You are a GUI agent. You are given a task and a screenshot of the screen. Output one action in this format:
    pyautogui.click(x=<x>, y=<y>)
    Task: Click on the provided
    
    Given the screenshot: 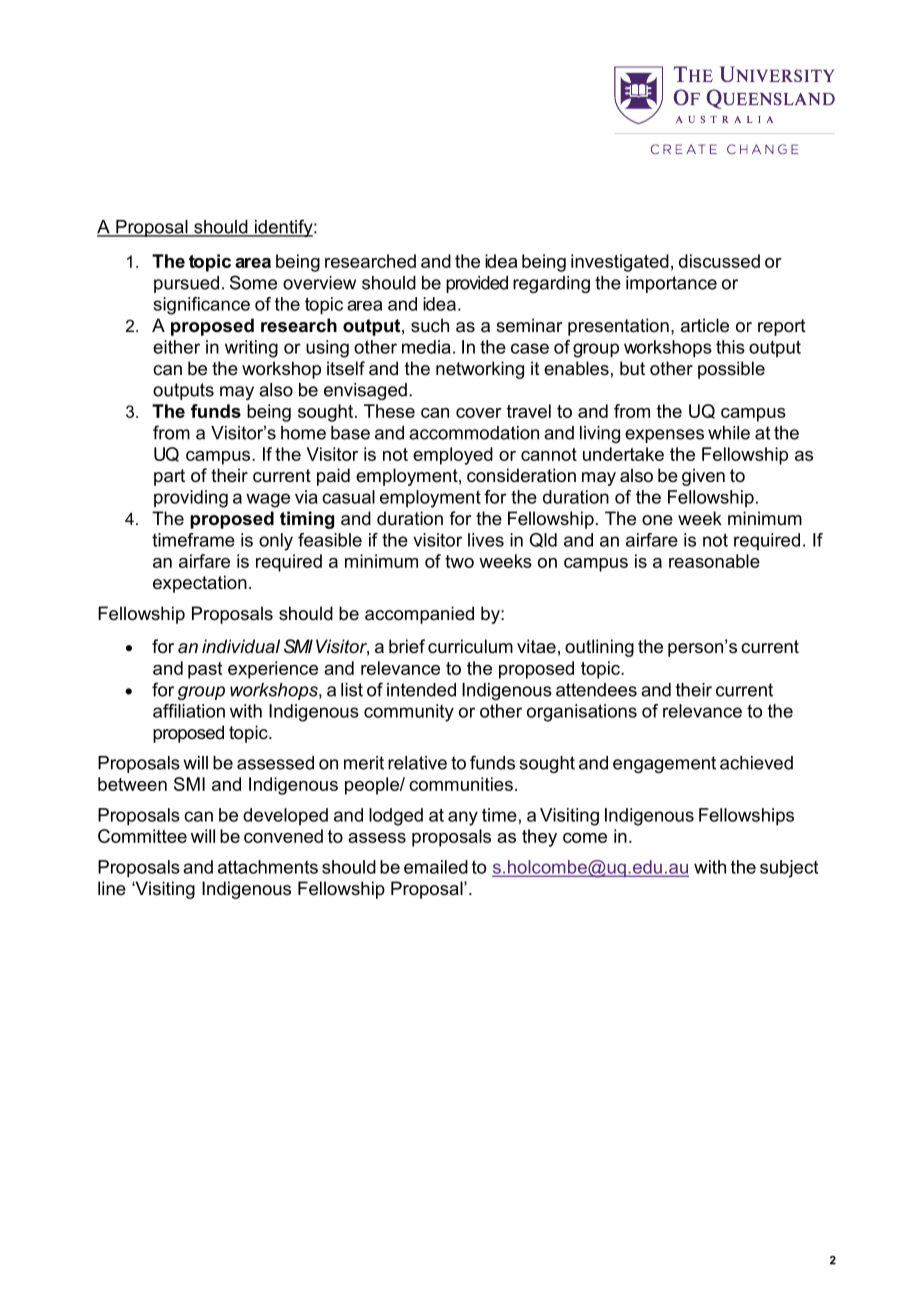 What is the action you would take?
    pyautogui.click(x=477, y=284)
